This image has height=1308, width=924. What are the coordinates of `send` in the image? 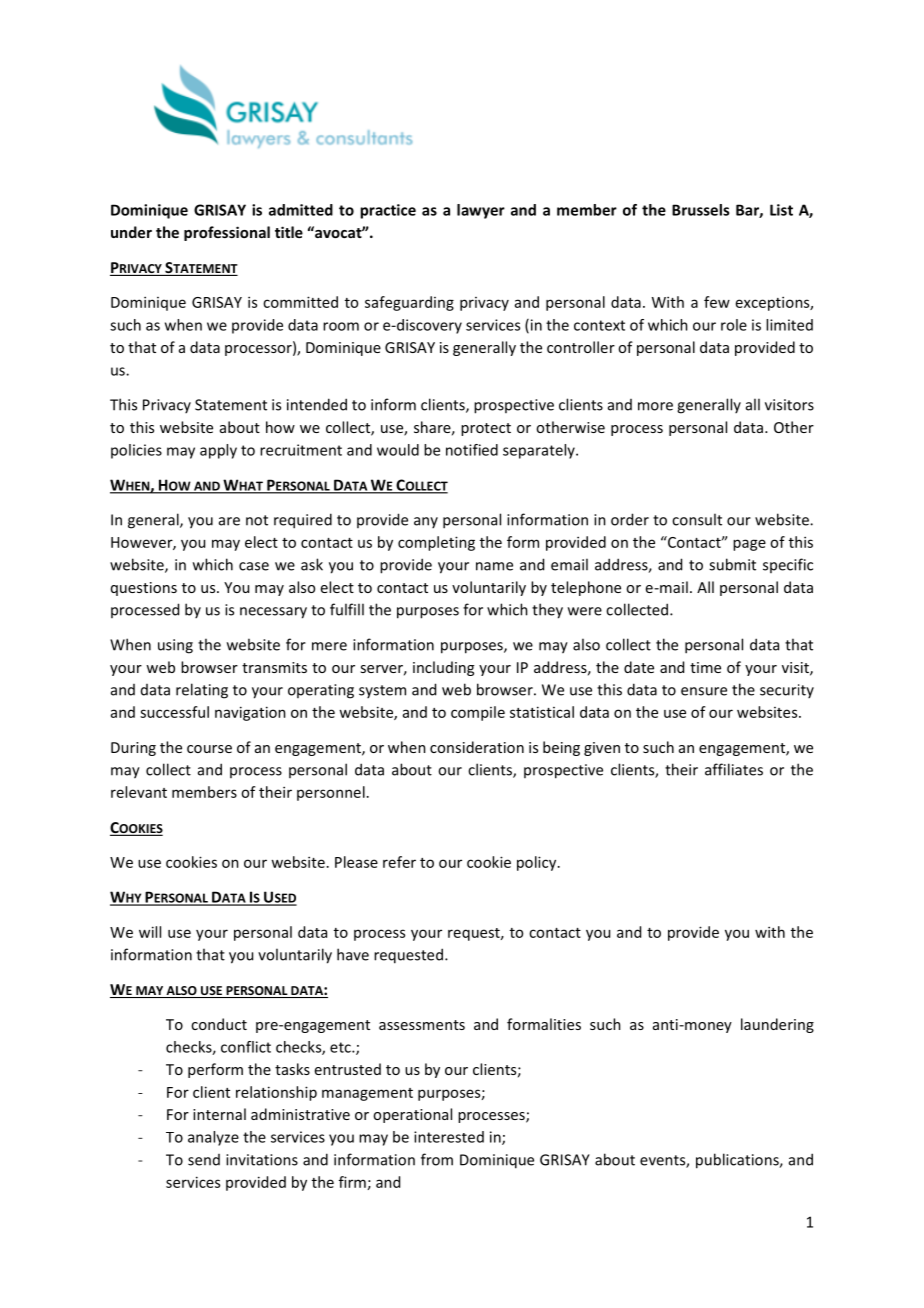 It's located at (204, 1160).
